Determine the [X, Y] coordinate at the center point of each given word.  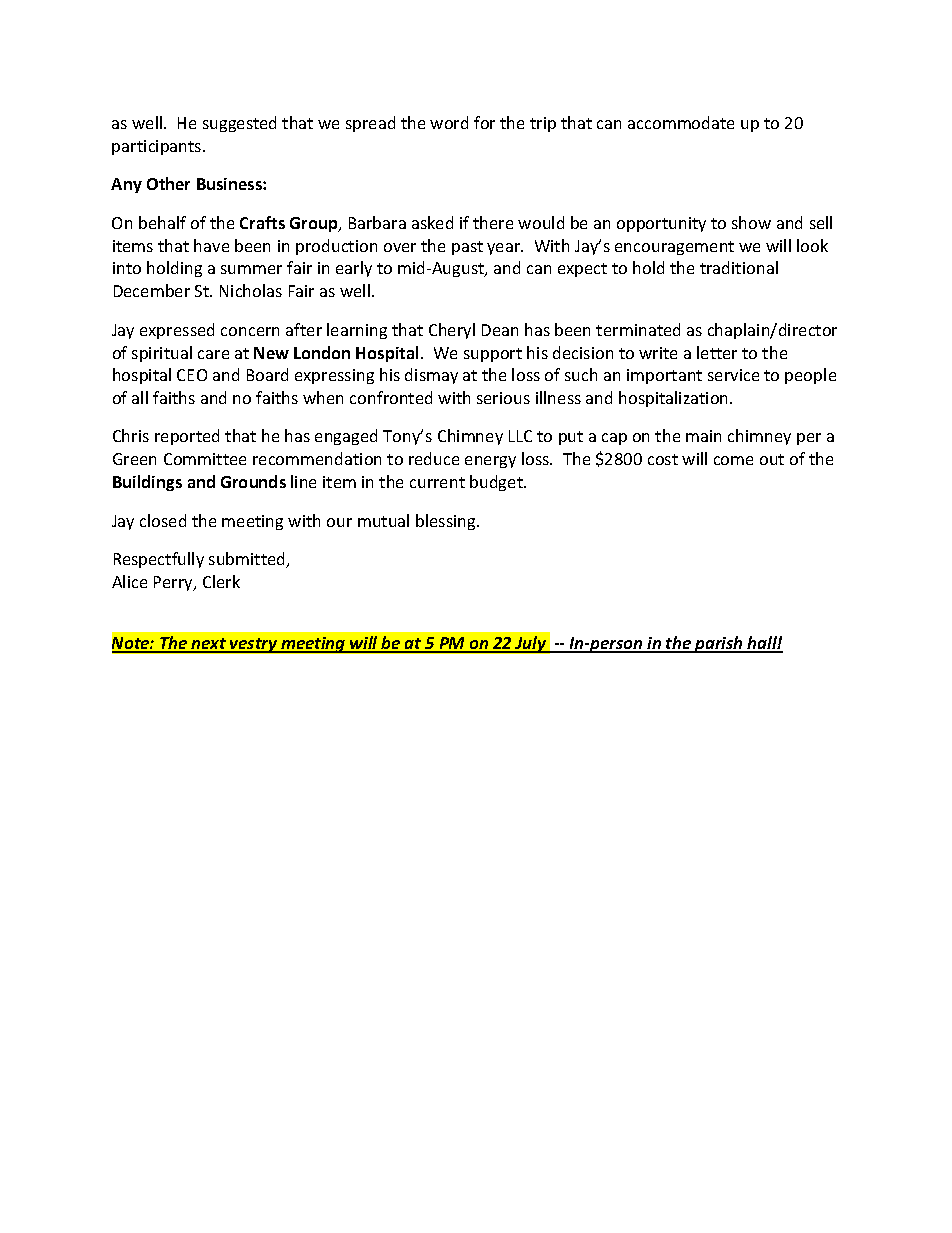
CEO [192, 375]
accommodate [681, 122]
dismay [431, 376]
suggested [239, 124]
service [733, 375]
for [484, 122]
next [209, 645]
